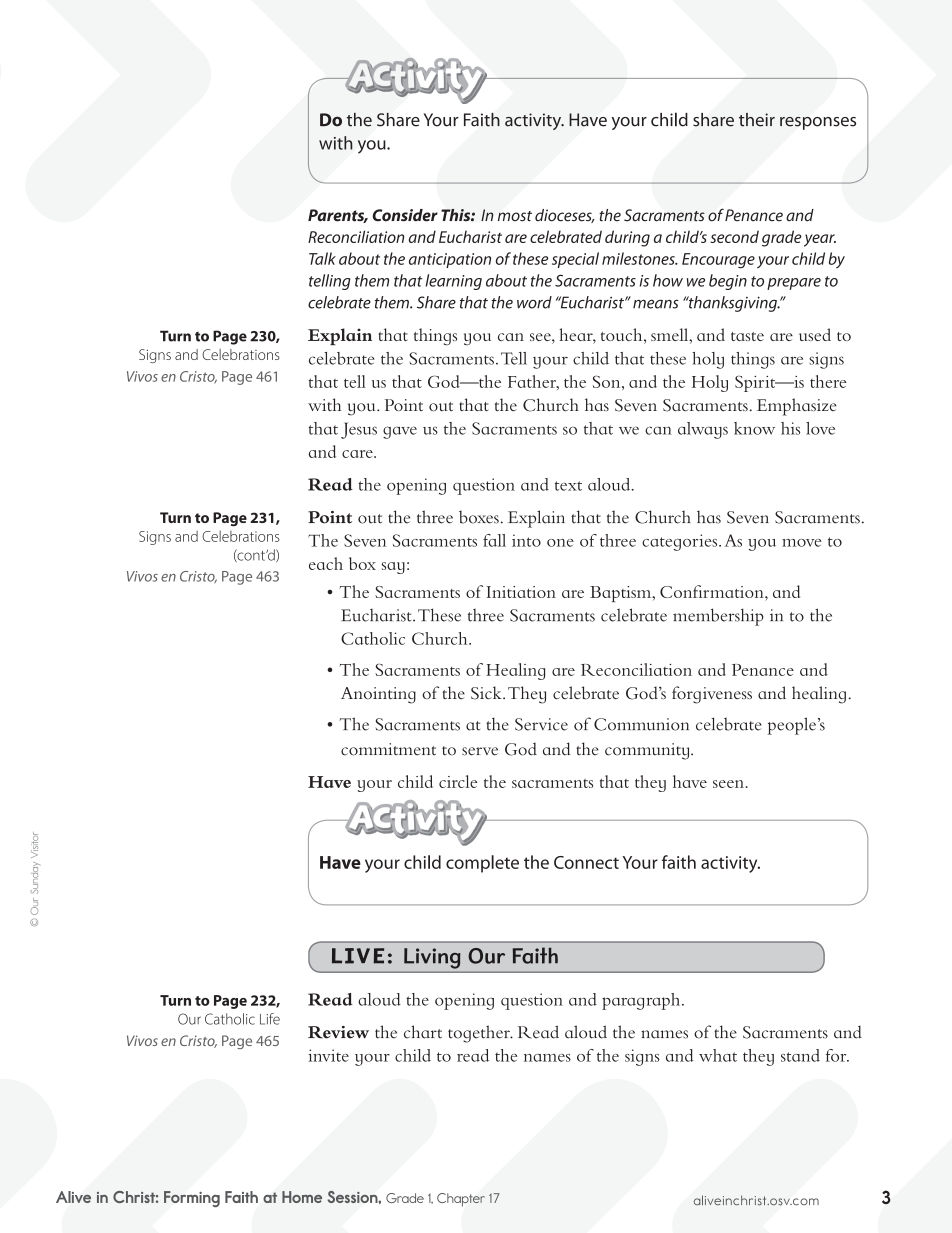 The width and height of the image is (952, 1233). Describe the element at coordinates (388, 749) in the image. I see `commitment` at that location.
